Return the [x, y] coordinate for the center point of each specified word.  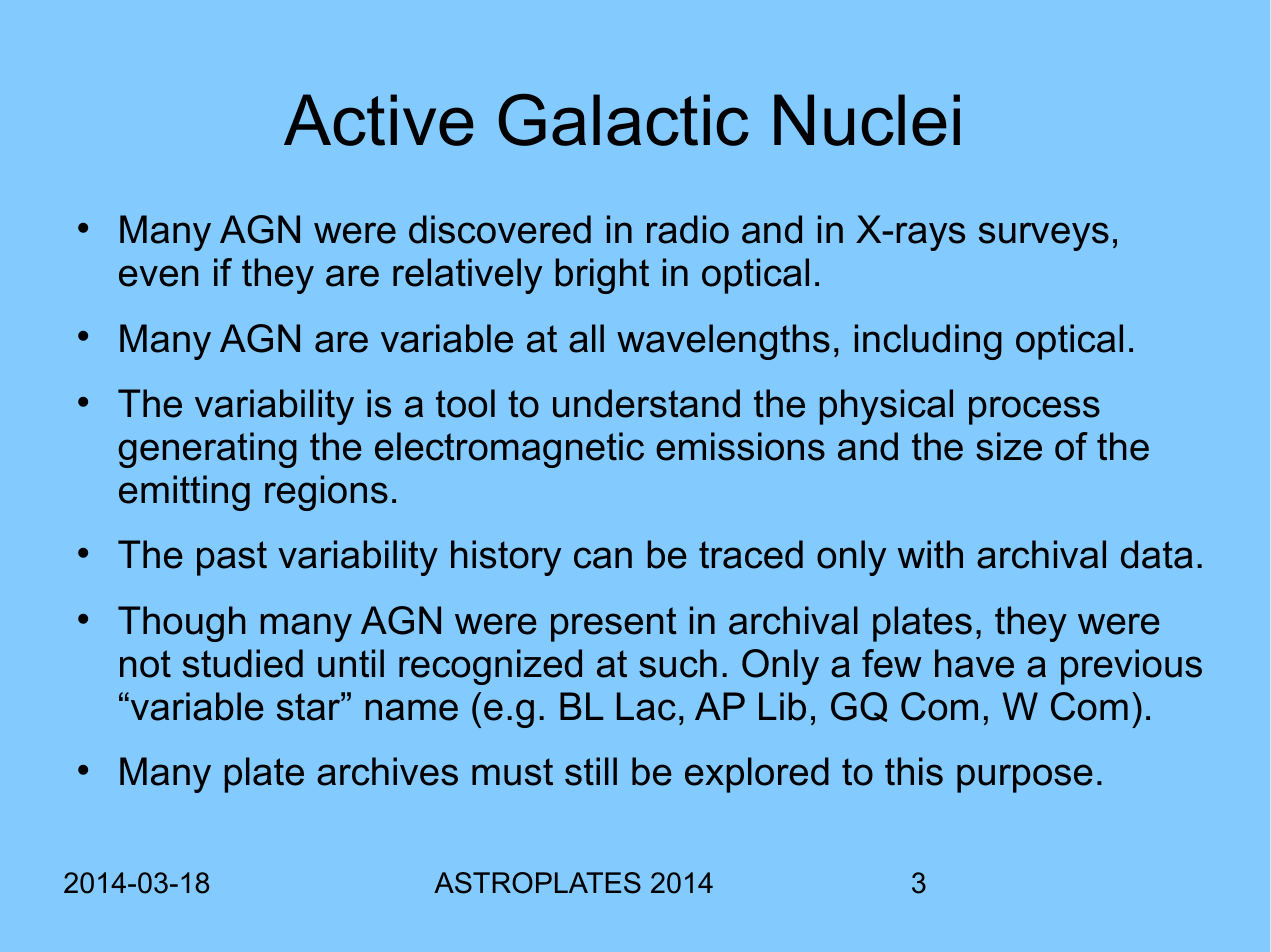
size [1009, 446]
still [591, 771]
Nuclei [867, 120]
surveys [1044, 236]
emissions [740, 446]
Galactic [624, 120]
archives [387, 771]
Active [378, 120]
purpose [1025, 778]
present [614, 624]
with [930, 554]
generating [207, 450]
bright [602, 276]
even [158, 276]
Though [182, 624]
